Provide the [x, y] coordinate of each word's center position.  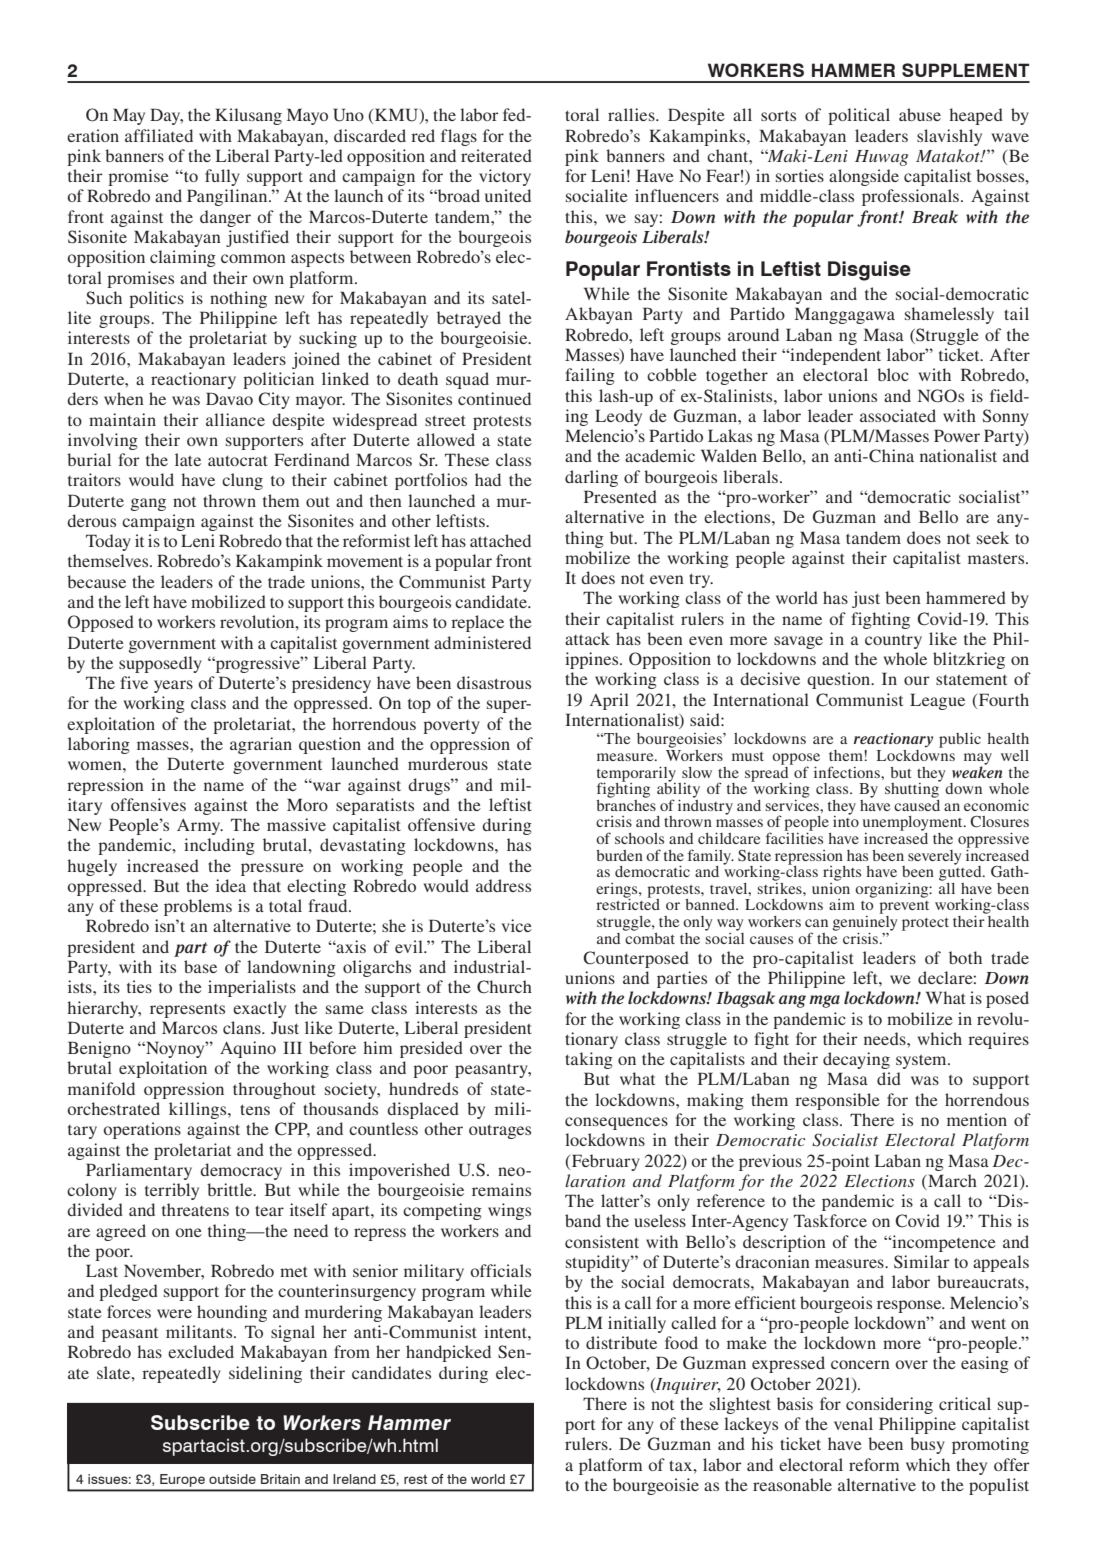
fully [222, 177]
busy [927, 1445]
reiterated [496, 155]
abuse [920, 114]
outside [232, 1479]
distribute [621, 1342]
